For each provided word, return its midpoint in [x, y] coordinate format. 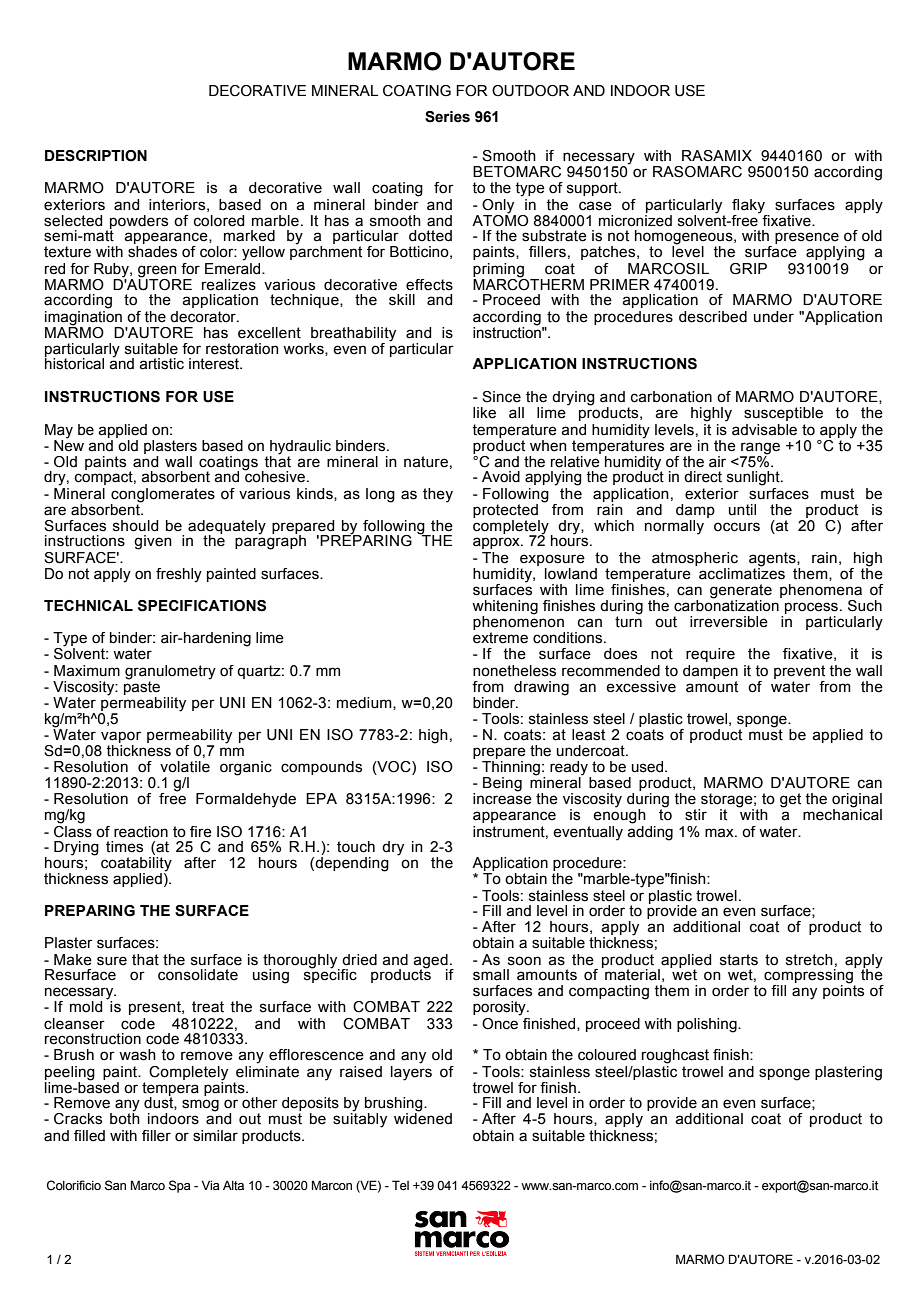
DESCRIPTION [96, 156]
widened [423, 1118]
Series [447, 117]
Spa [180, 1186]
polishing [708, 1025]
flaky [748, 206]
